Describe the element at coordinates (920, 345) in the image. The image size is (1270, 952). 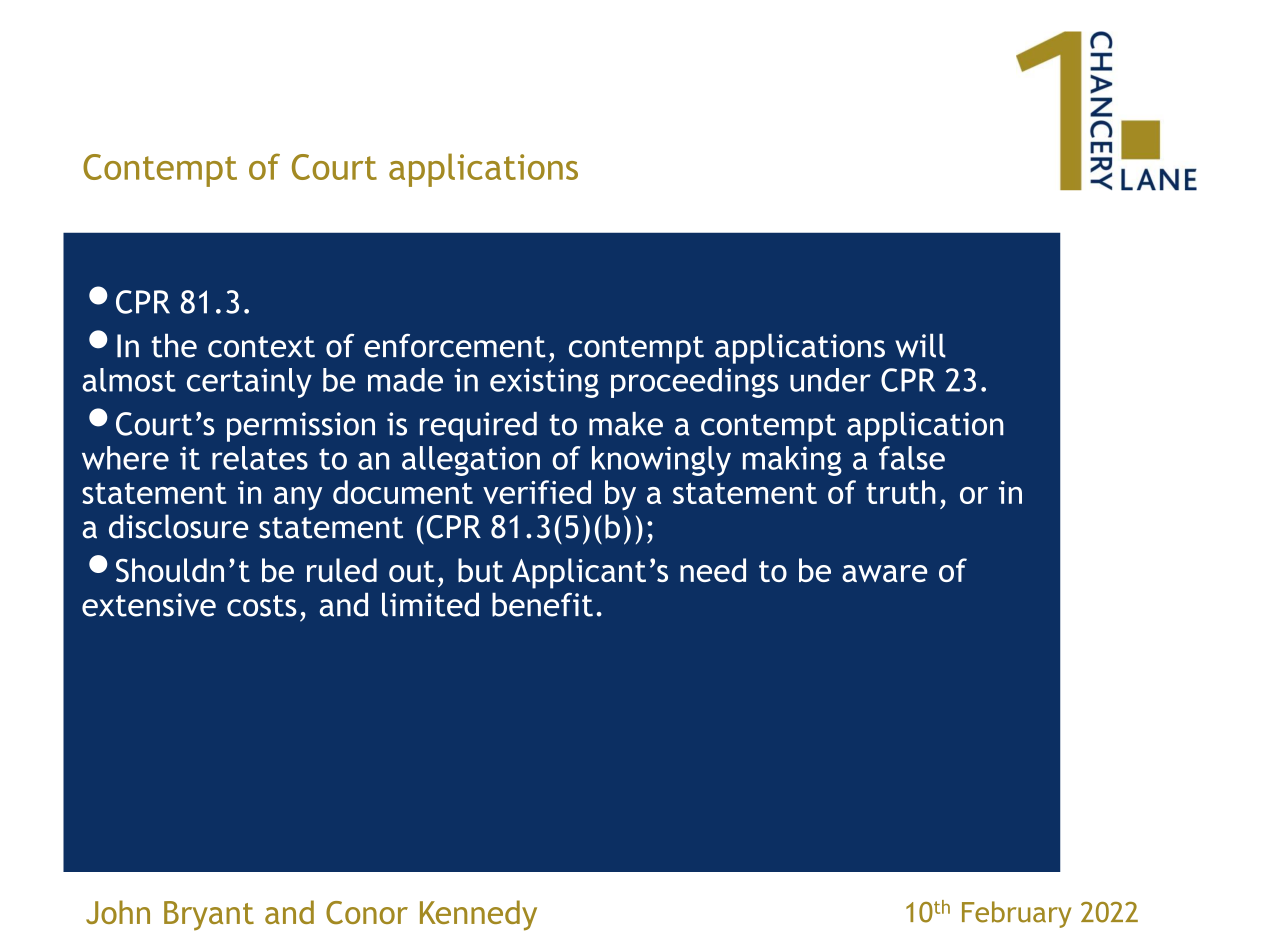
I see `will` at that location.
